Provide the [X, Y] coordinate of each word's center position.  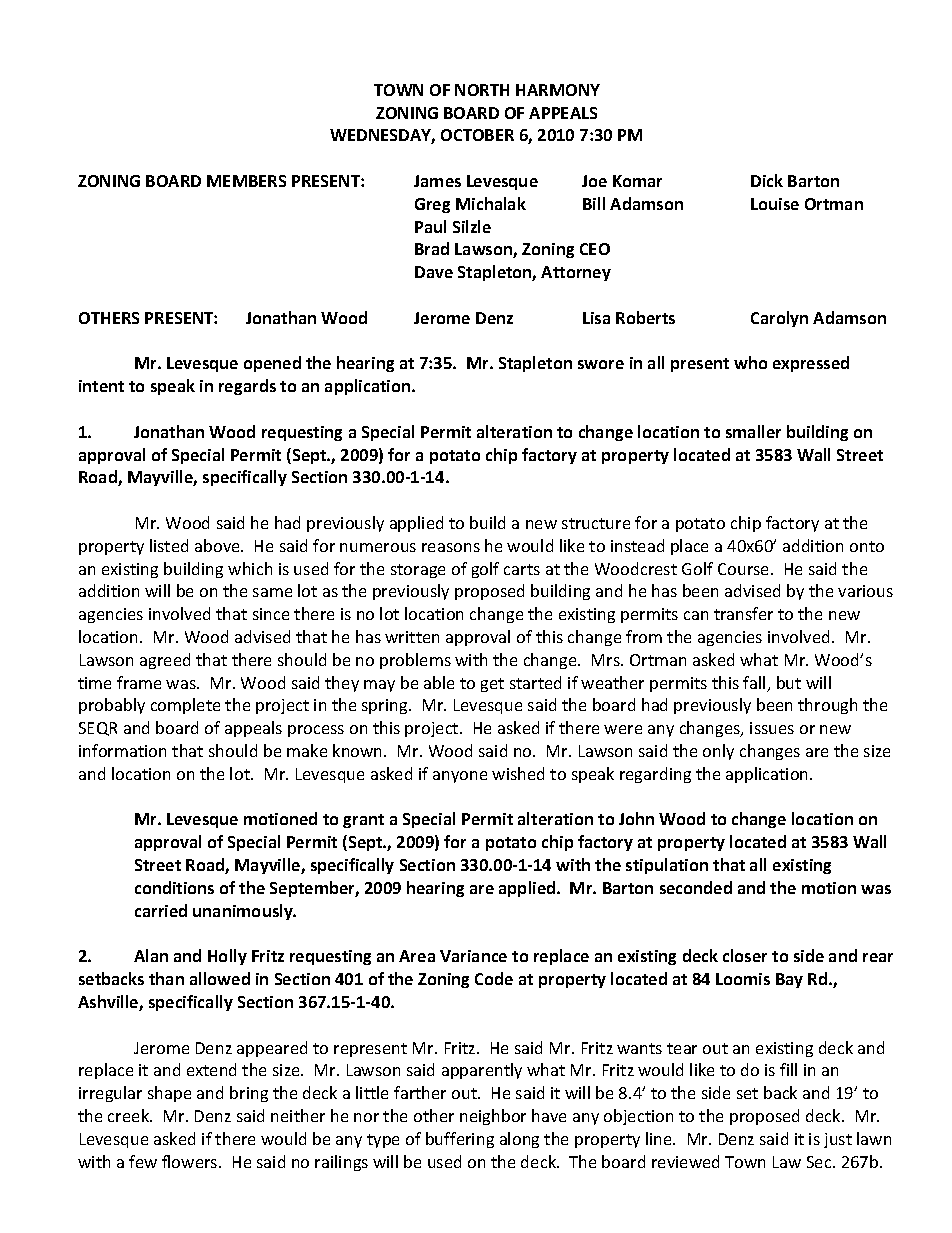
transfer [743, 613]
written [412, 637]
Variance [473, 956]
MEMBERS [246, 181]
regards [247, 387]
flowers [191, 1161]
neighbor [493, 1117]
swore [601, 364]
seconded [696, 887]
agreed [165, 661]
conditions [174, 887]
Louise [775, 204]
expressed [811, 364]
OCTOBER [477, 135]
